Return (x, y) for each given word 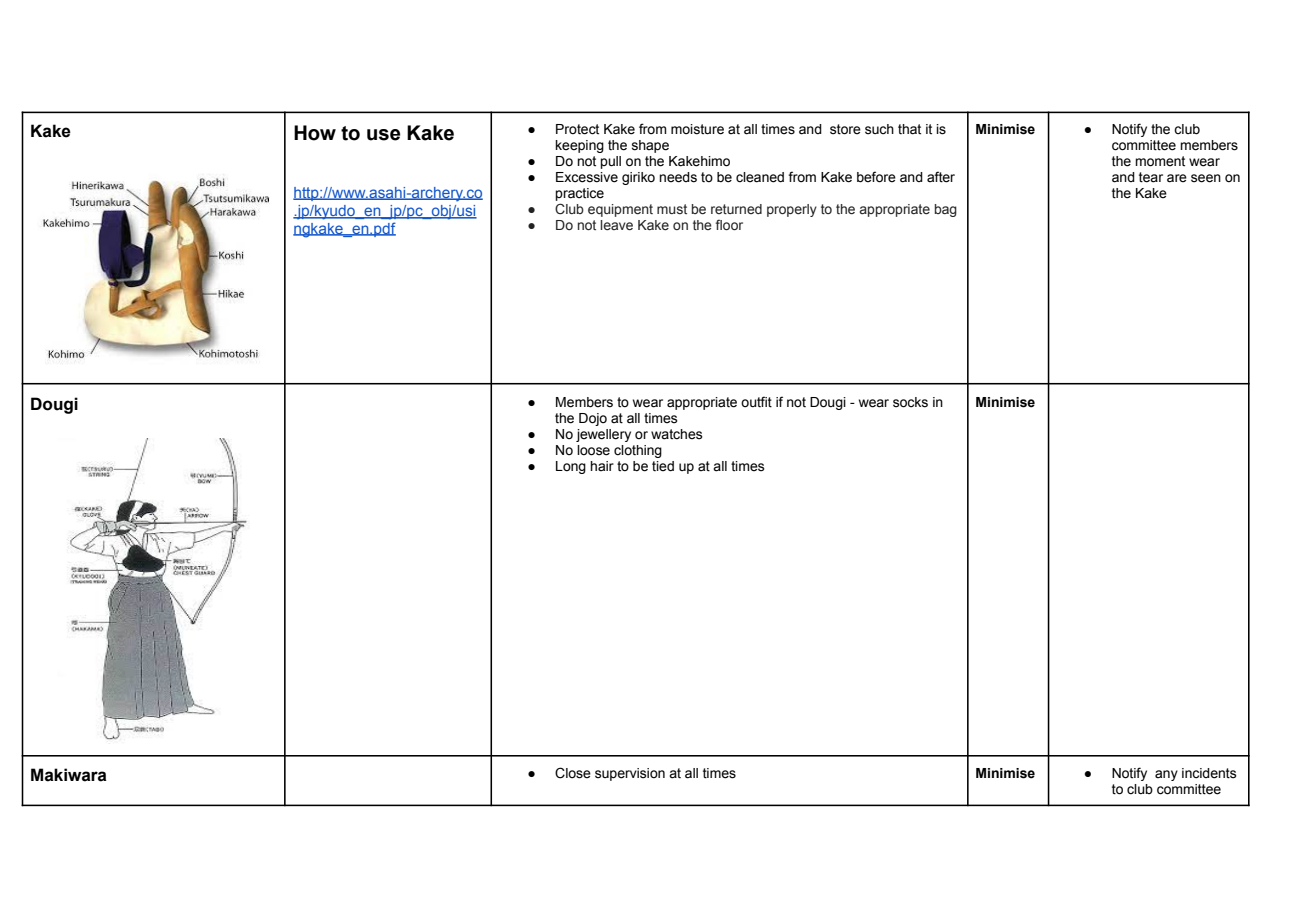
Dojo (593, 419)
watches (677, 434)
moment (1160, 161)
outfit (756, 402)
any (1166, 775)
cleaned (760, 177)
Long (571, 467)
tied (663, 466)
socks (910, 402)
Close (573, 773)
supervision (630, 774)
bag (946, 210)
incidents (1209, 773)
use (383, 135)
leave (616, 225)
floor (729, 224)
